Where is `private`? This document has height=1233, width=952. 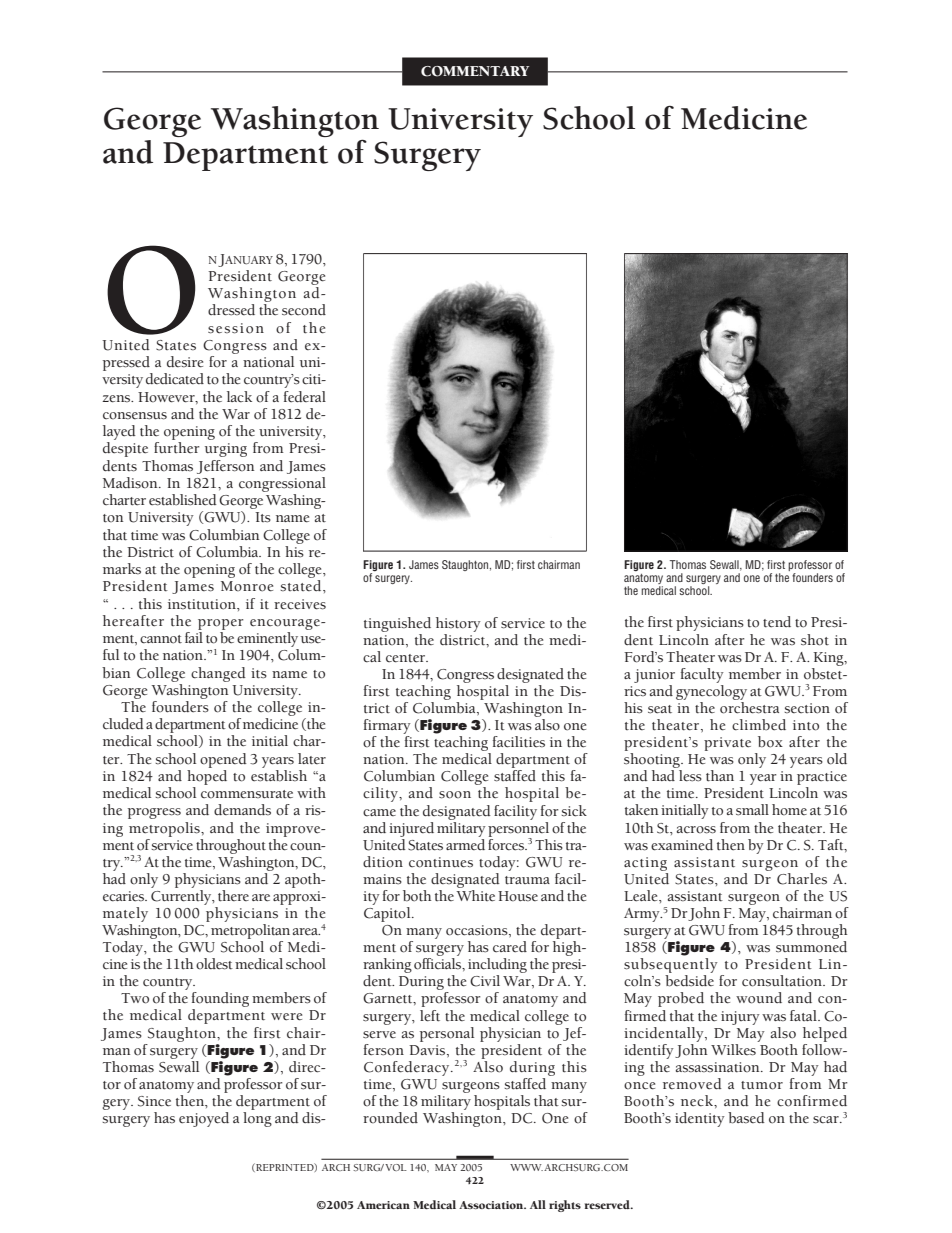 private is located at coordinates (727, 744).
